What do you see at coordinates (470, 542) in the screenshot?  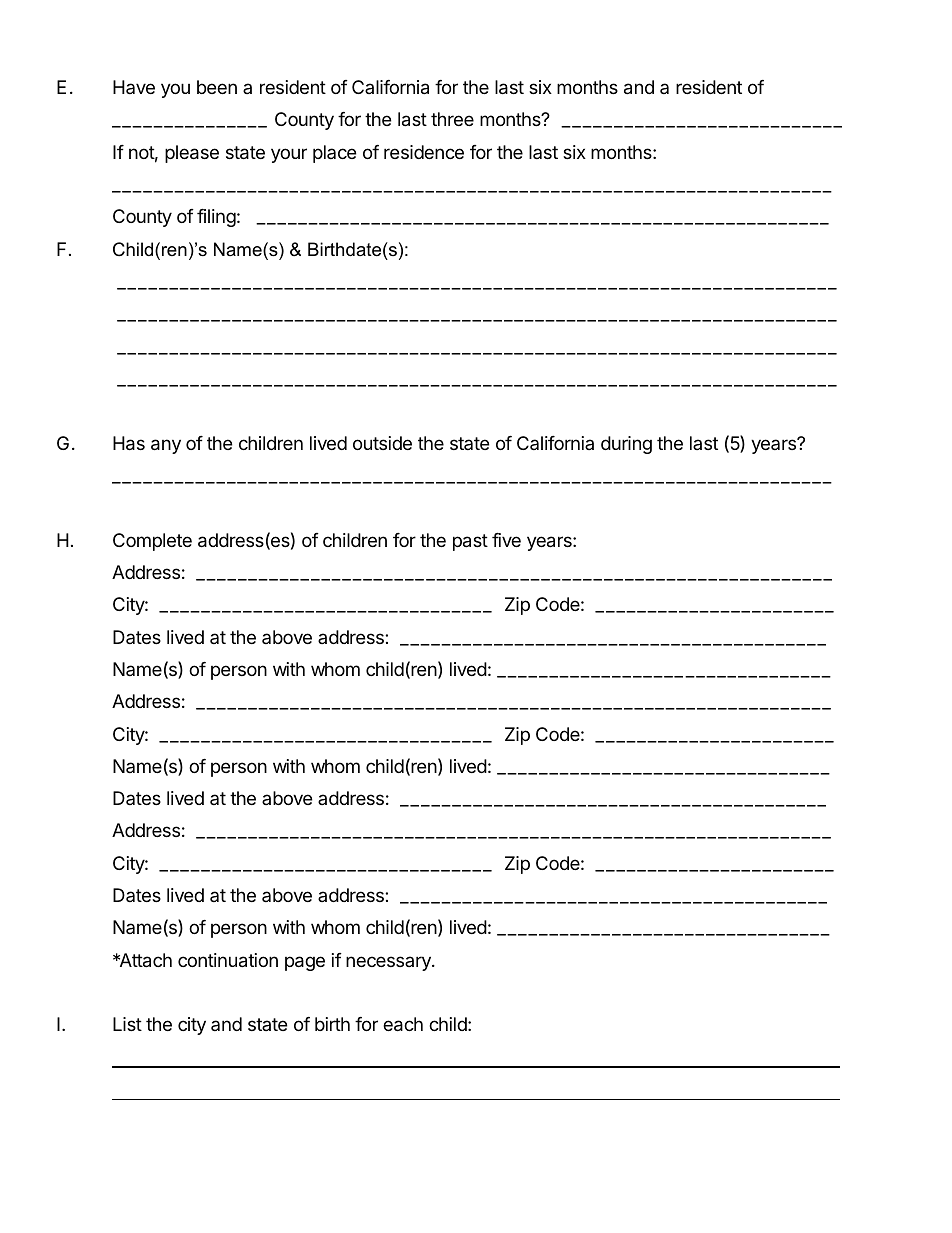 I see `past` at bounding box center [470, 542].
